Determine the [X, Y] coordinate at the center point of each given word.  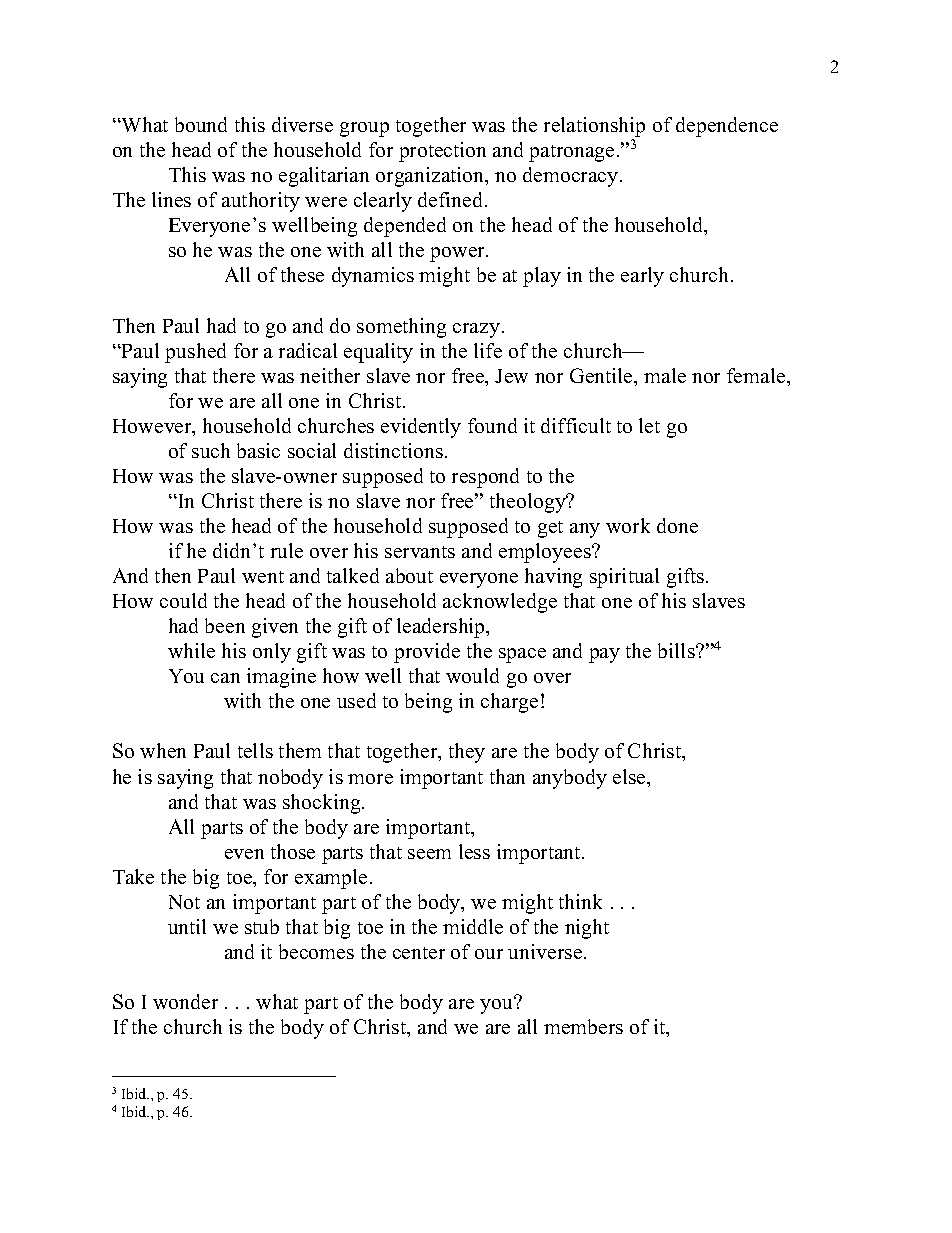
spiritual [624, 578]
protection [442, 152]
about [409, 575]
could [183, 600]
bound [201, 124]
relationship [594, 127]
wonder [185, 1001]
